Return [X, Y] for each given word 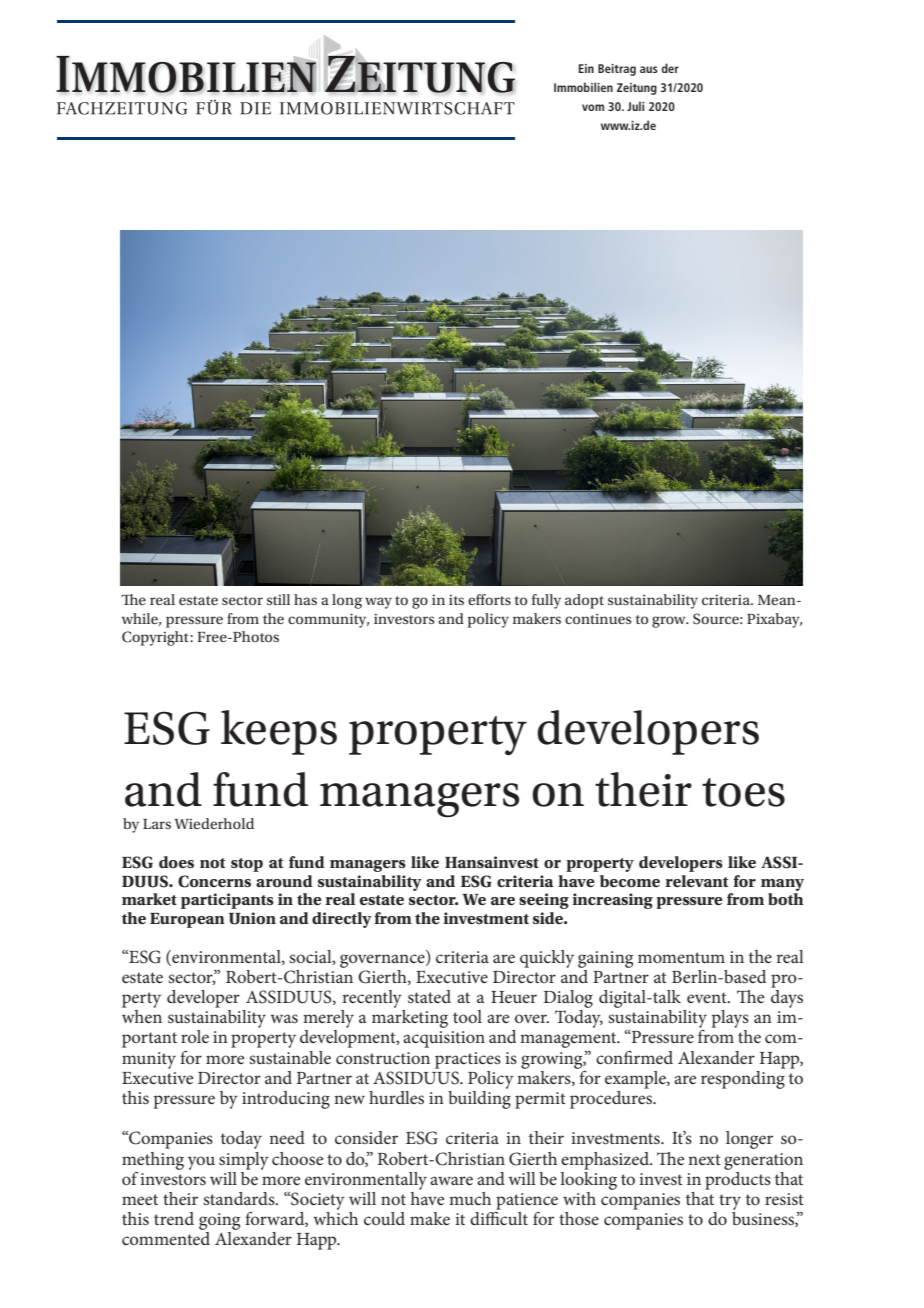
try [730, 1202]
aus [649, 69]
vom [593, 107]
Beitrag [617, 70]
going [219, 1221]
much [470, 1198]
